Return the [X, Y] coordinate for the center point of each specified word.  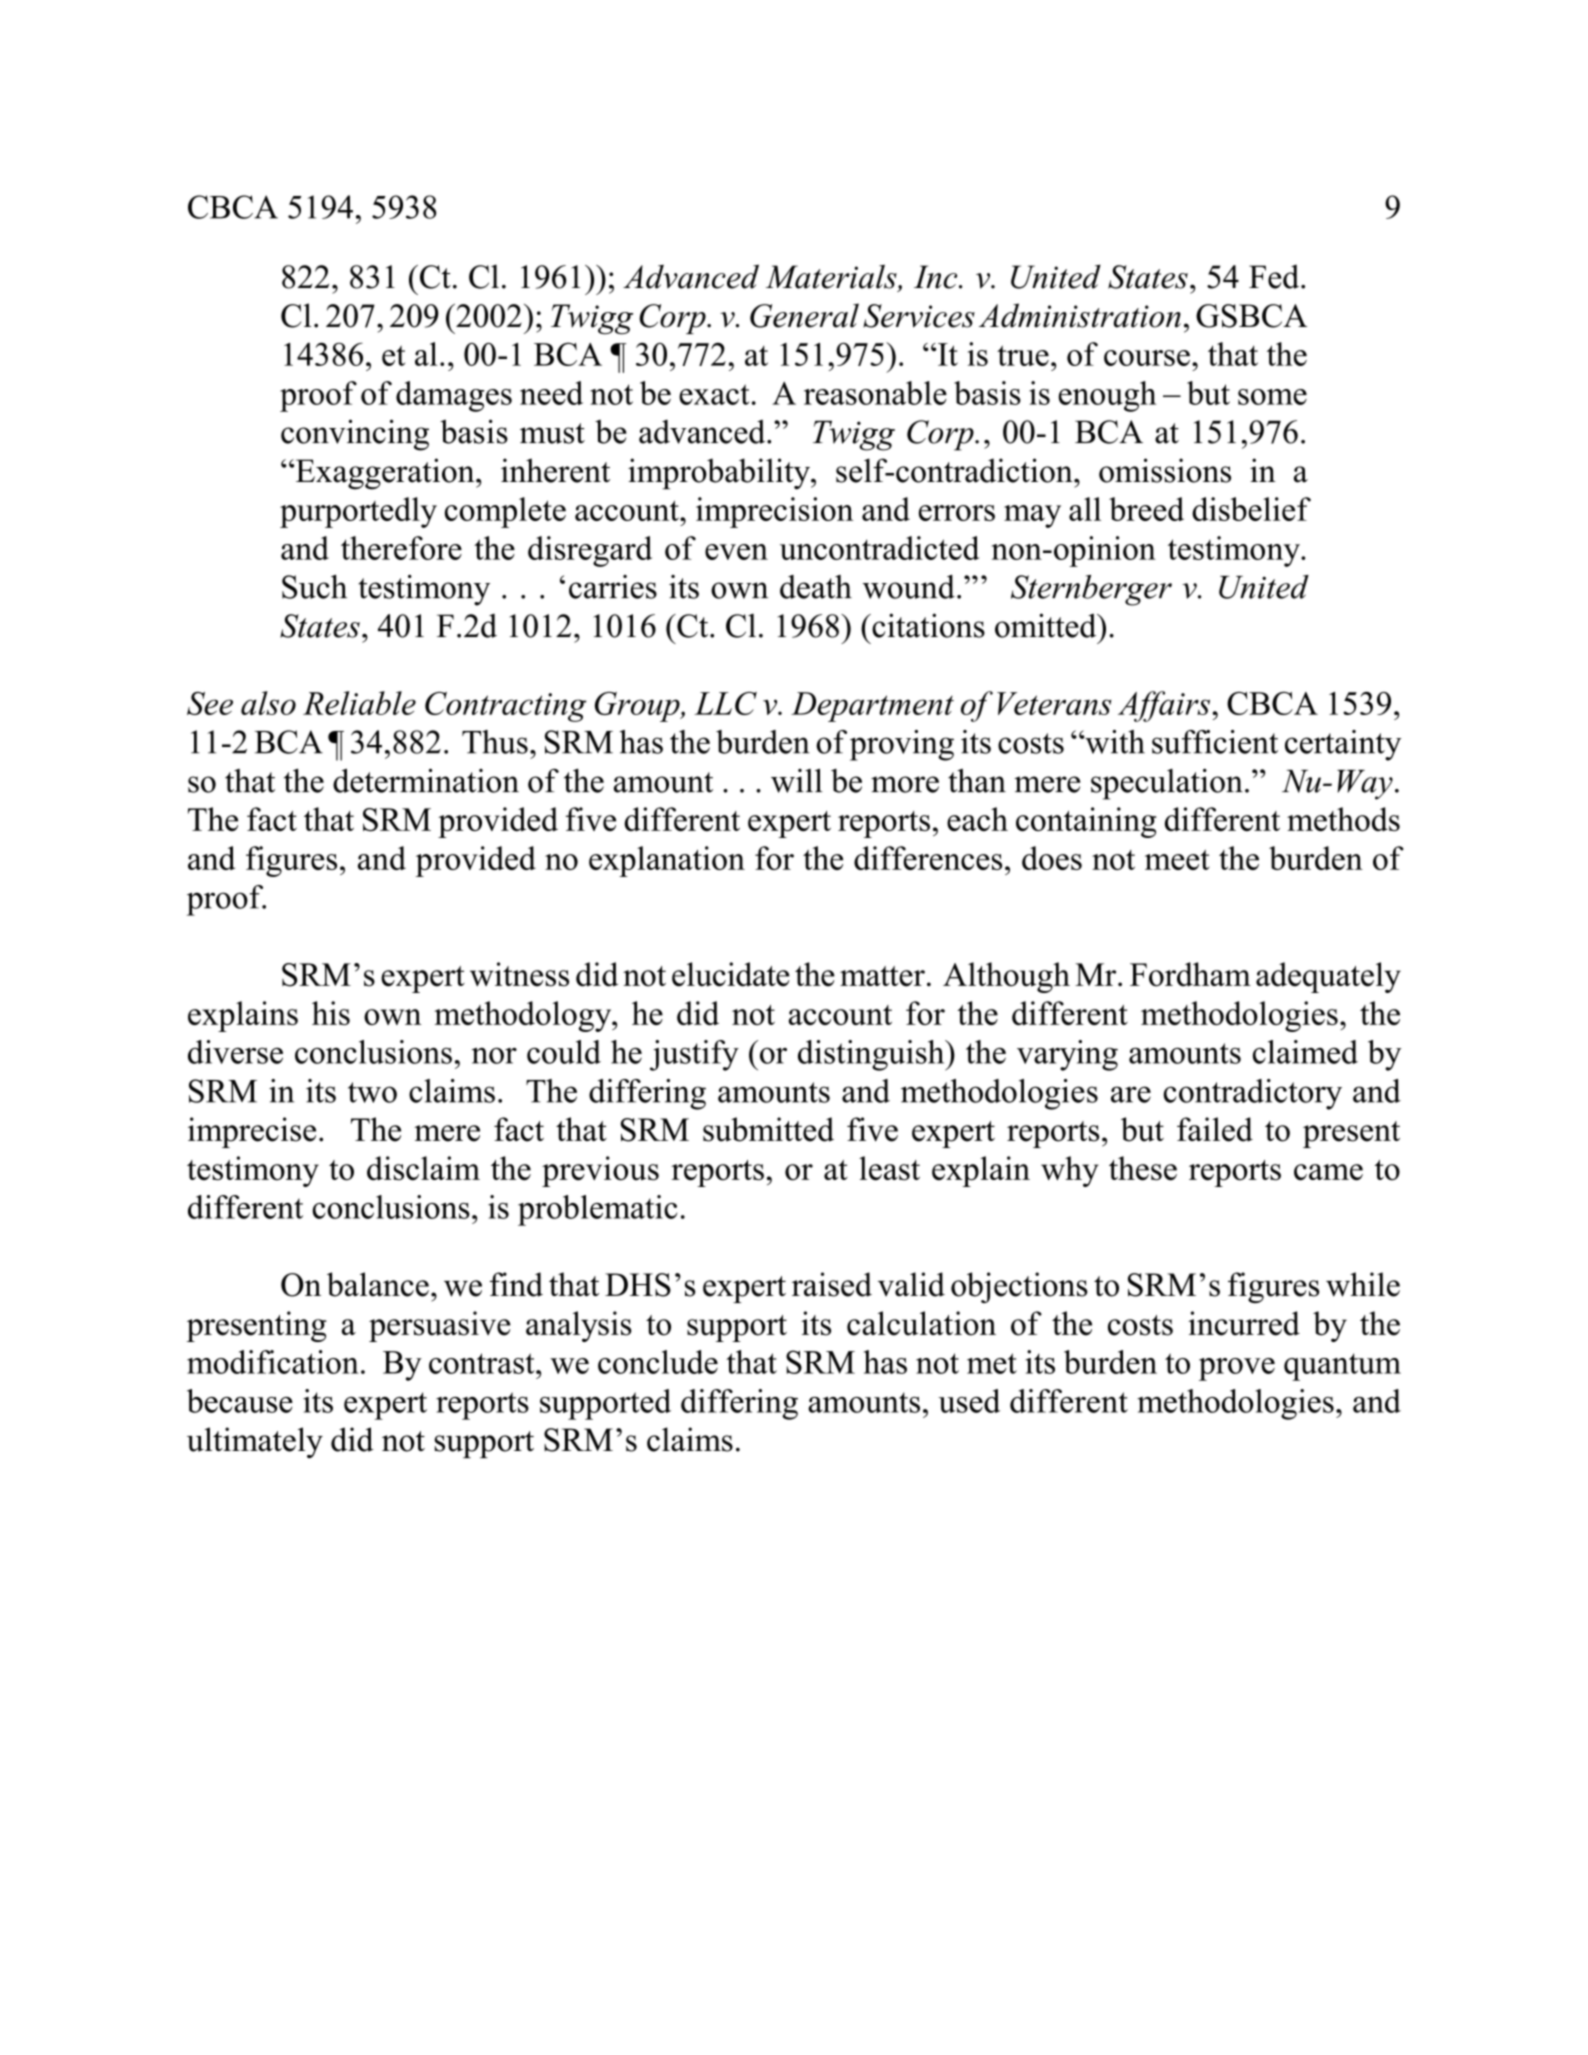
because [240, 1401]
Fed [1275, 276]
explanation [667, 861]
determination [426, 780]
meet [1177, 860]
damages [454, 396]
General [804, 315]
